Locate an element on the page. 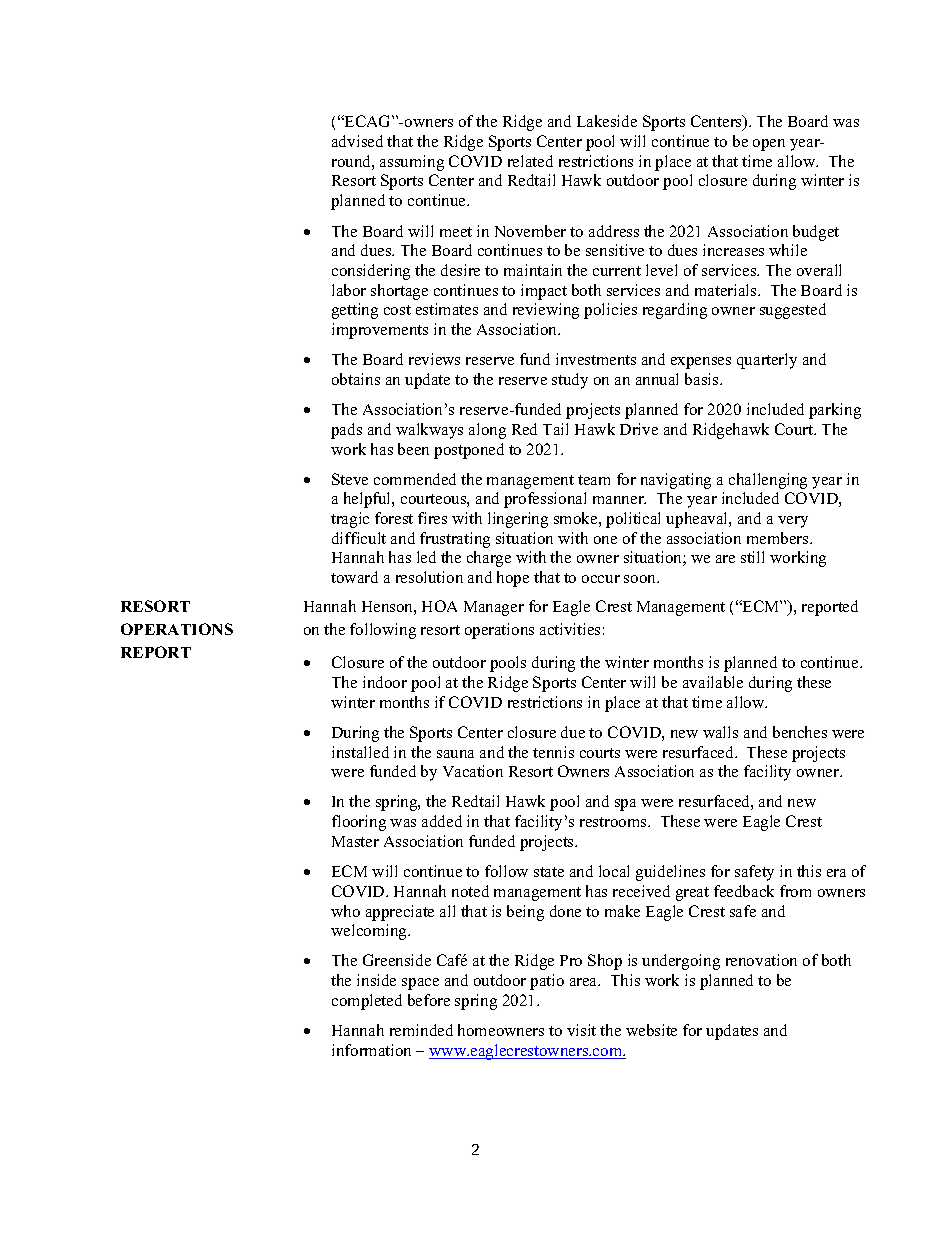 This image has width=952, height=1233. advised is located at coordinates (357, 141).
